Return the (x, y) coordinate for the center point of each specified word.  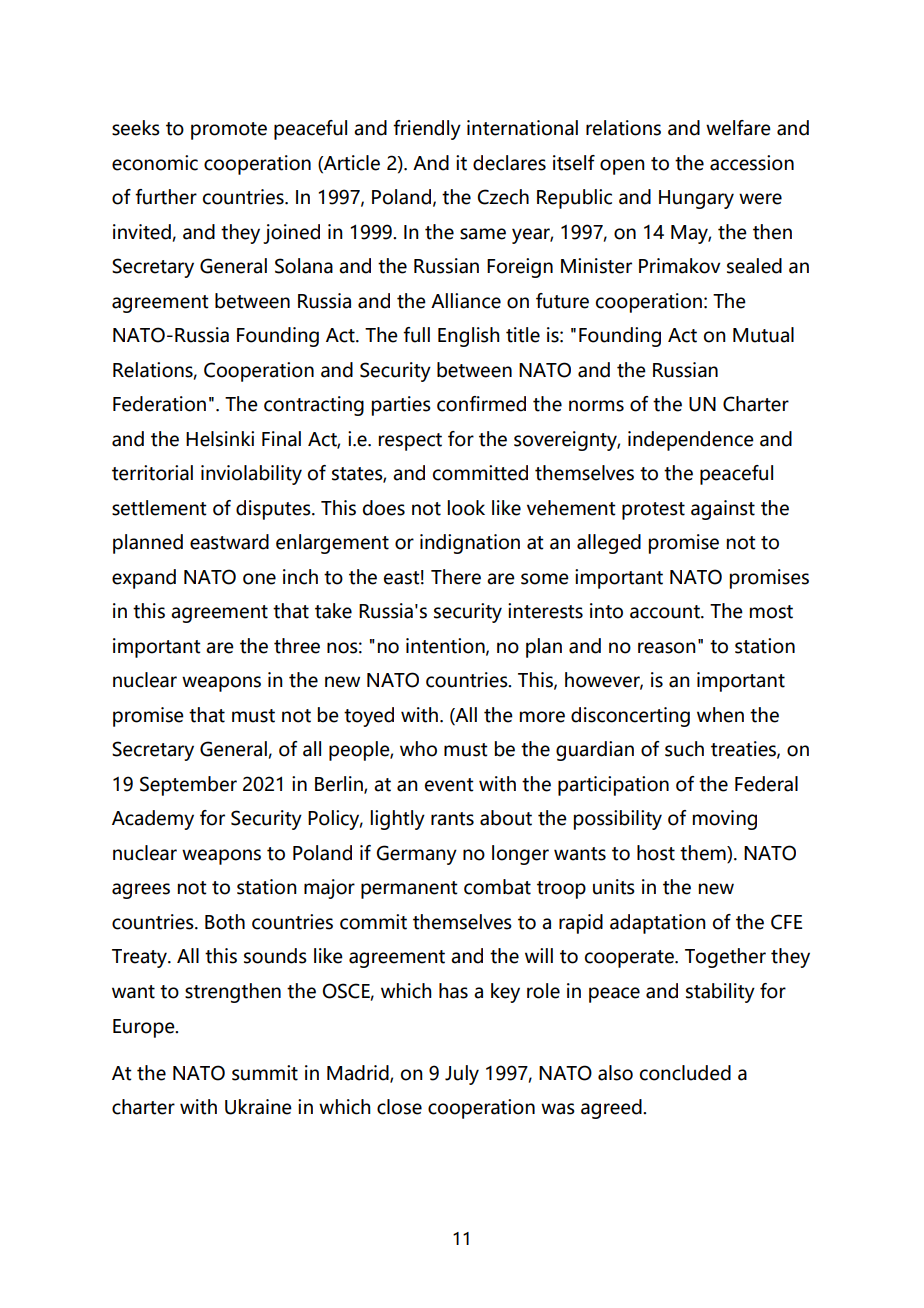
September (188, 786)
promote (229, 131)
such (684, 749)
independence (691, 441)
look (466, 508)
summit (265, 1073)
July (462, 1075)
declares (509, 163)
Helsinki (220, 439)
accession (752, 163)
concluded (685, 1073)
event (449, 785)
